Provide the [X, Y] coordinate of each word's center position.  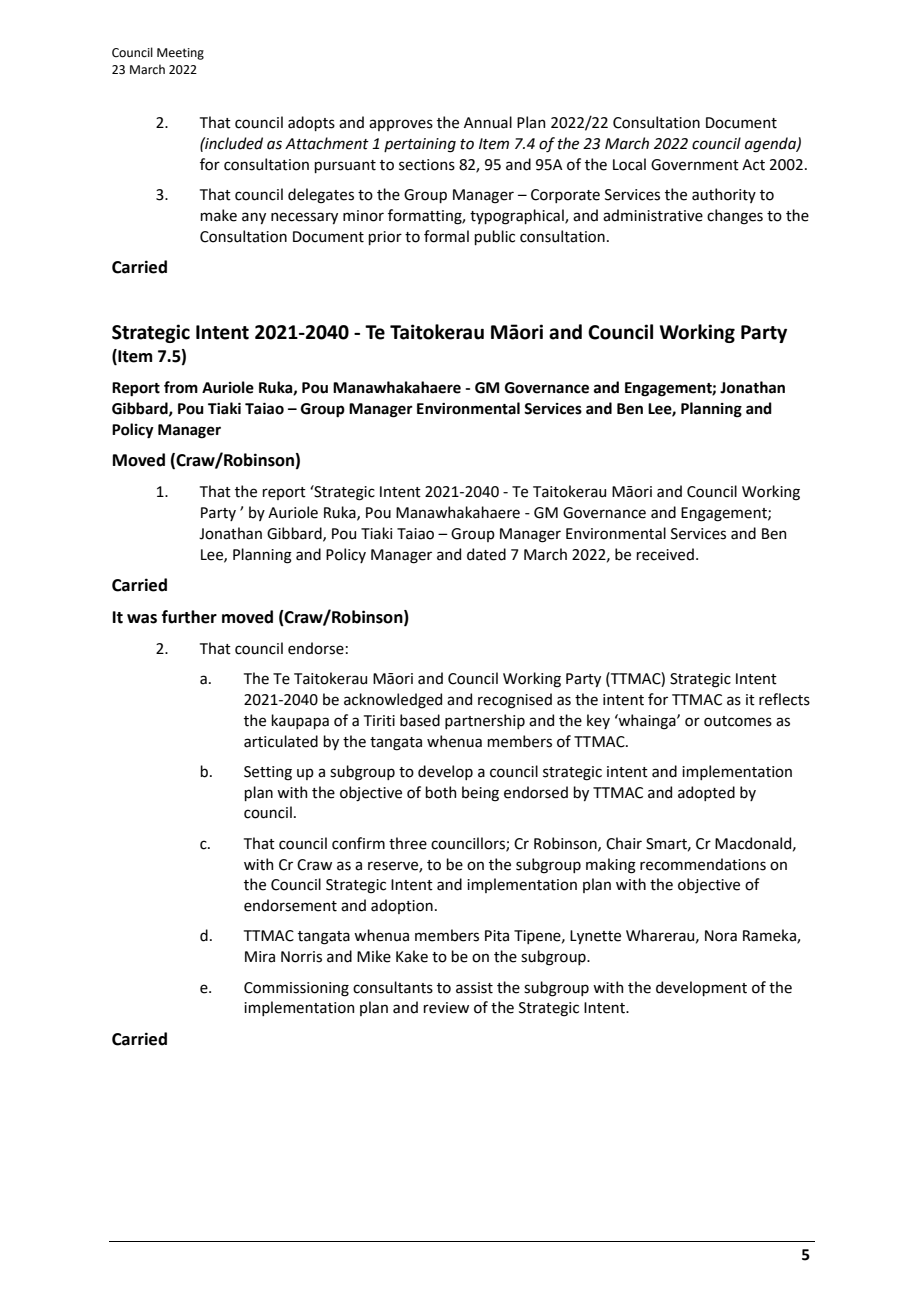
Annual [488, 122]
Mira [260, 957]
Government [695, 165]
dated [486, 554]
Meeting [180, 54]
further [189, 617]
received [665, 554]
